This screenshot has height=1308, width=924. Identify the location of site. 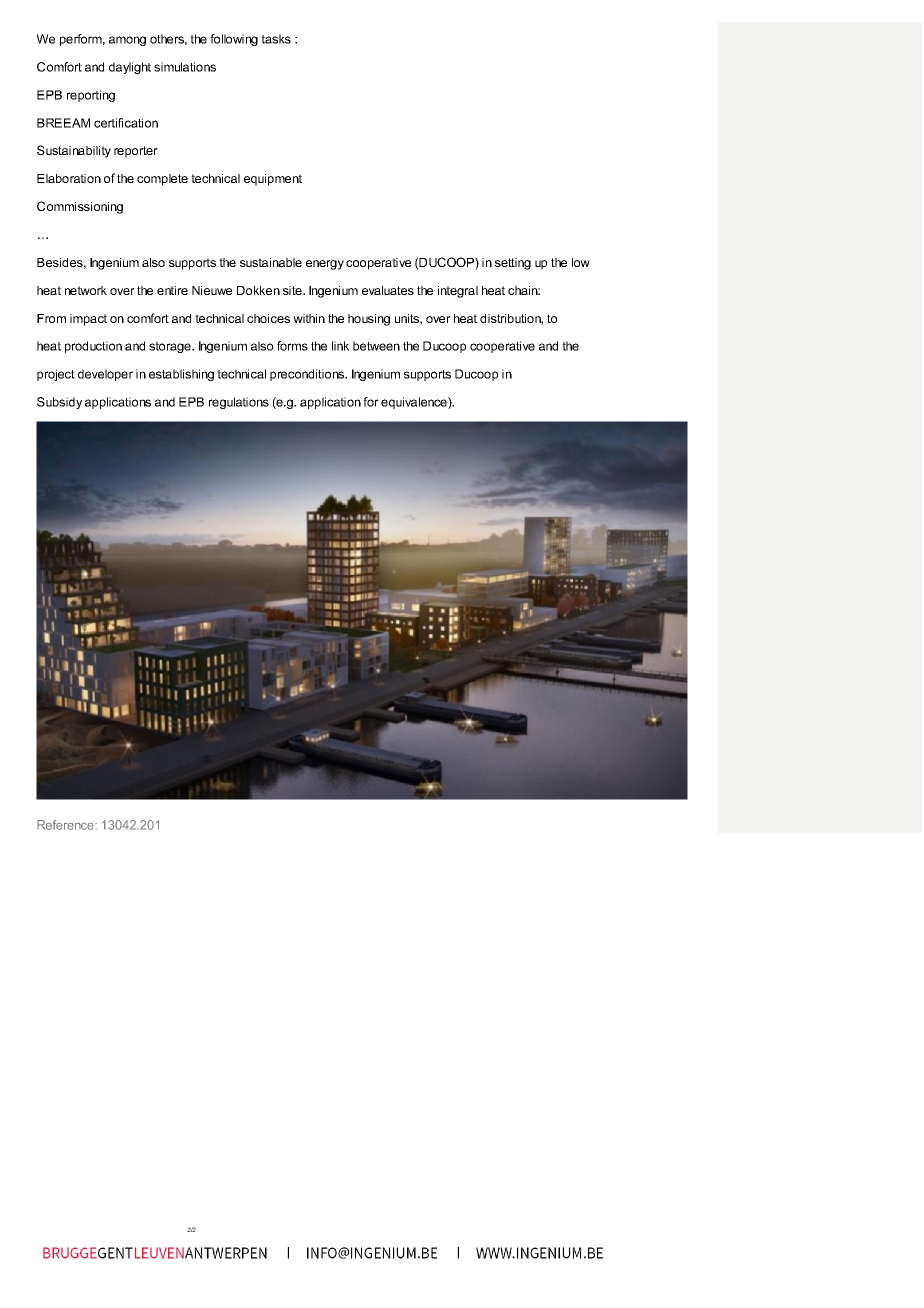
(293, 290).
